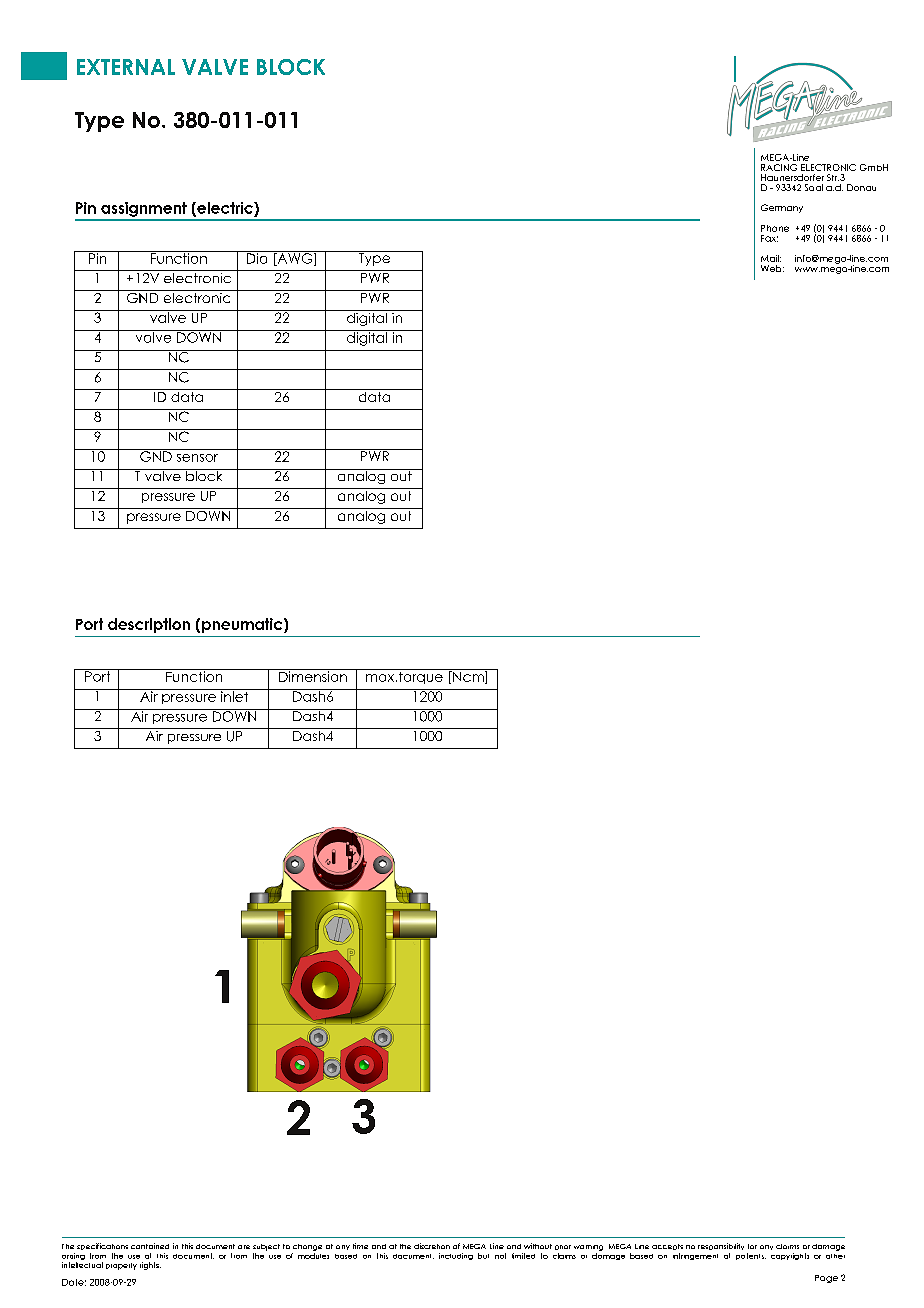 This screenshot has width=924, height=1308. I want to click on for, so click(752, 1246).
